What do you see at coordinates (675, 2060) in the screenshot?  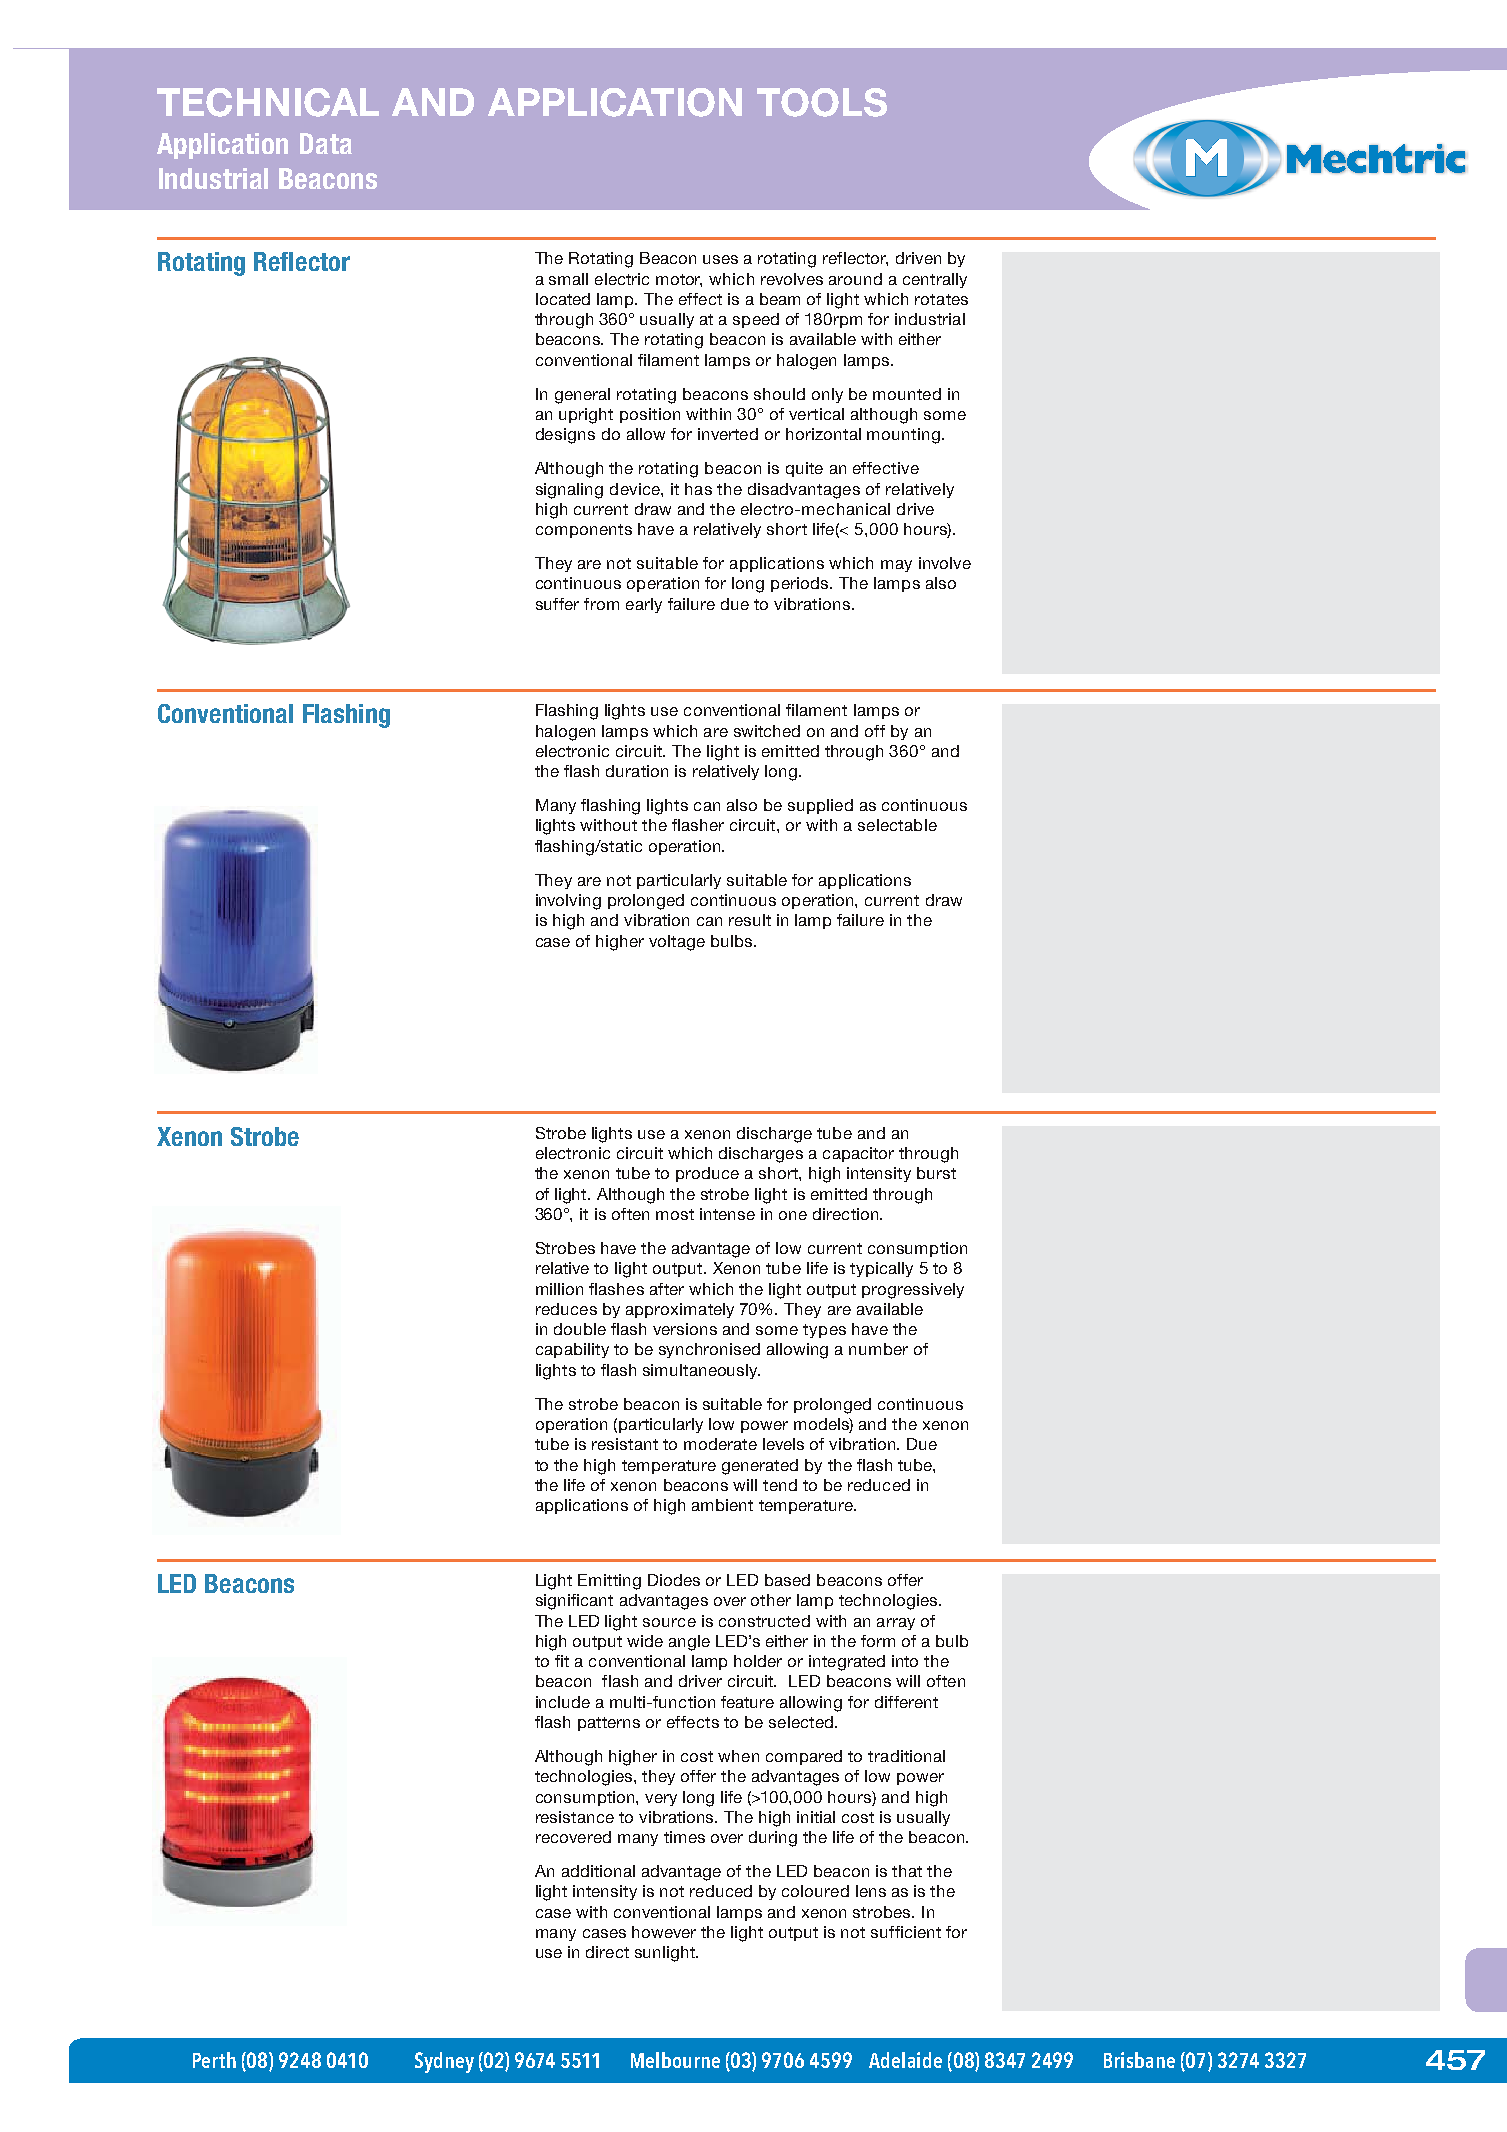 I see `Melbourne` at bounding box center [675, 2060].
